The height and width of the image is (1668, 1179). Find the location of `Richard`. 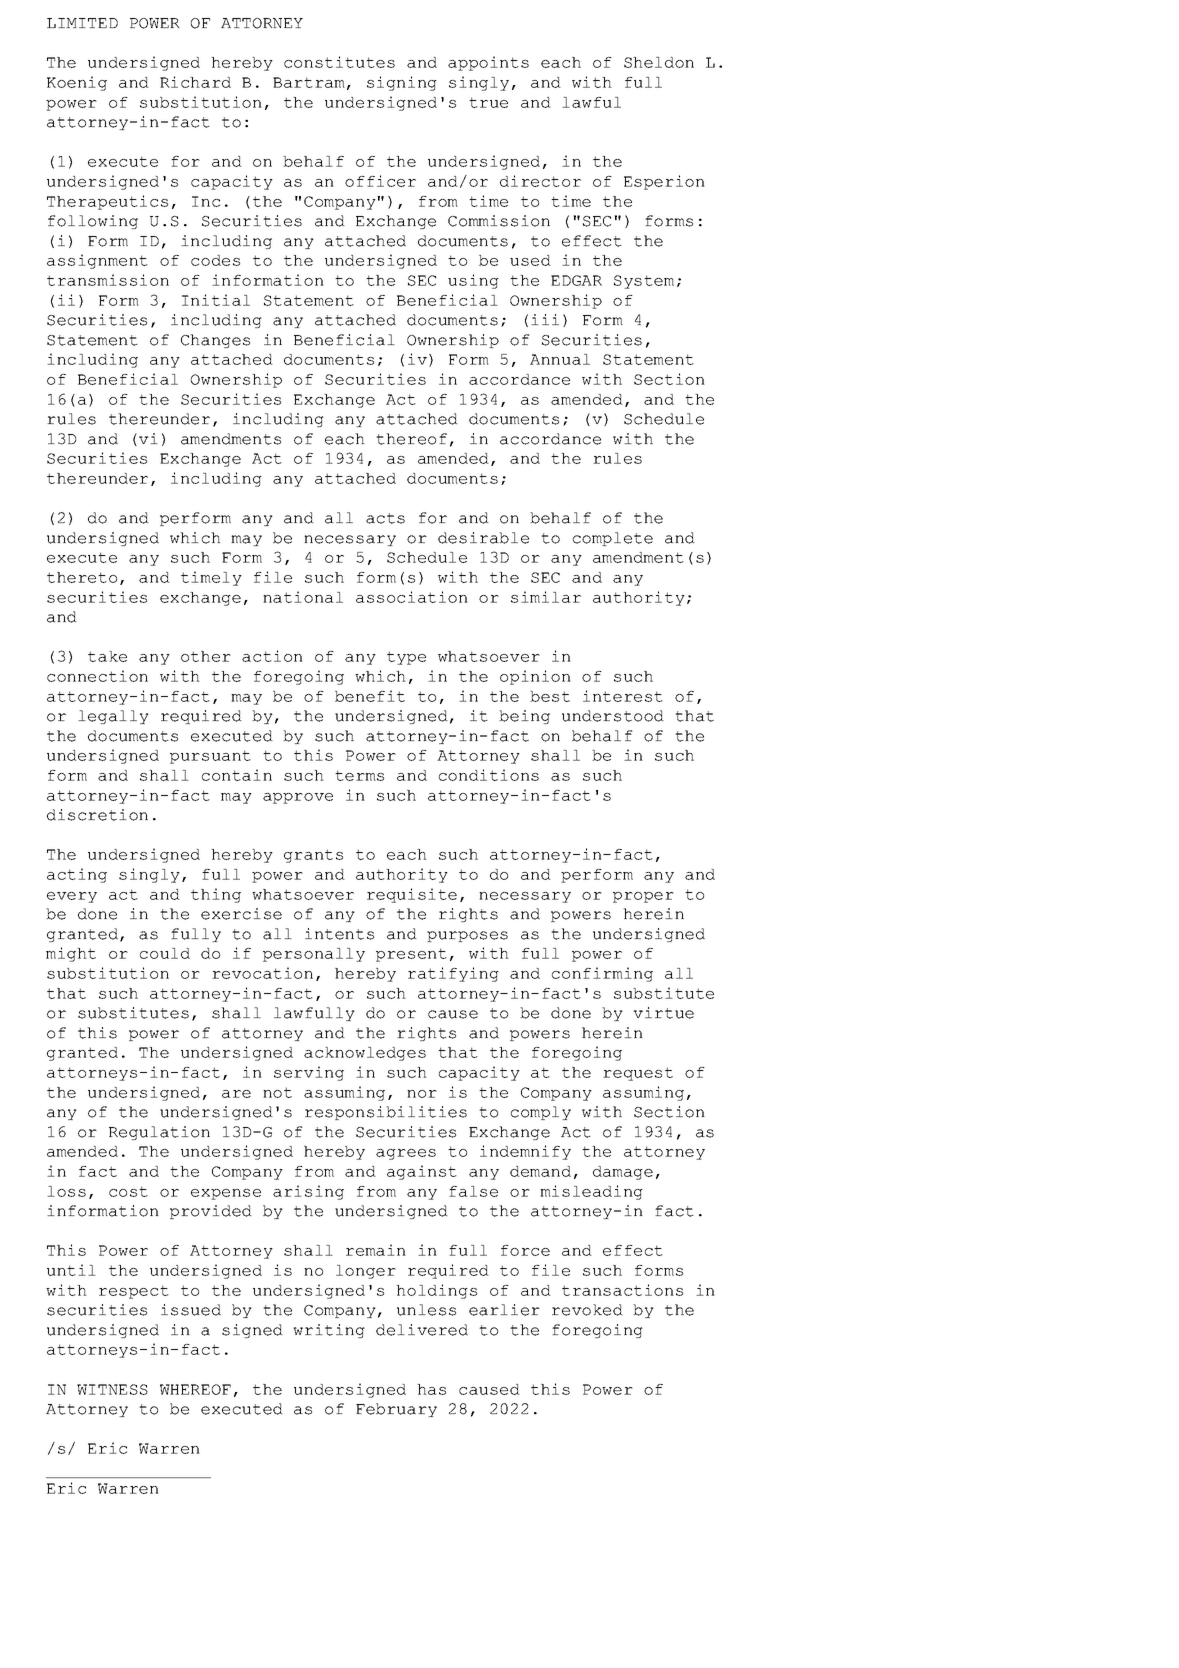

Richard is located at coordinates (195, 82).
